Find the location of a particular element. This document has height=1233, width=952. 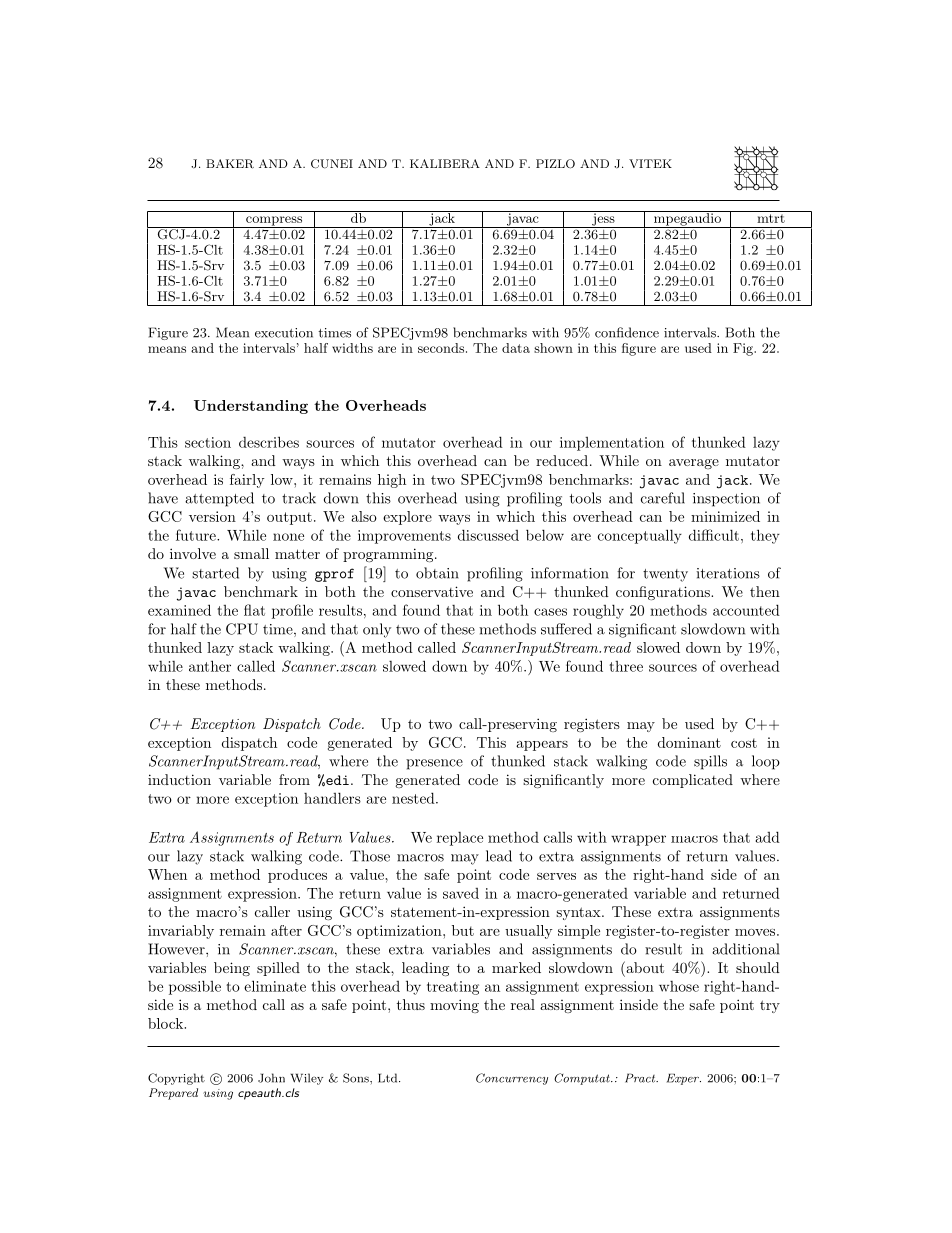

conservative is located at coordinates (432, 591).
